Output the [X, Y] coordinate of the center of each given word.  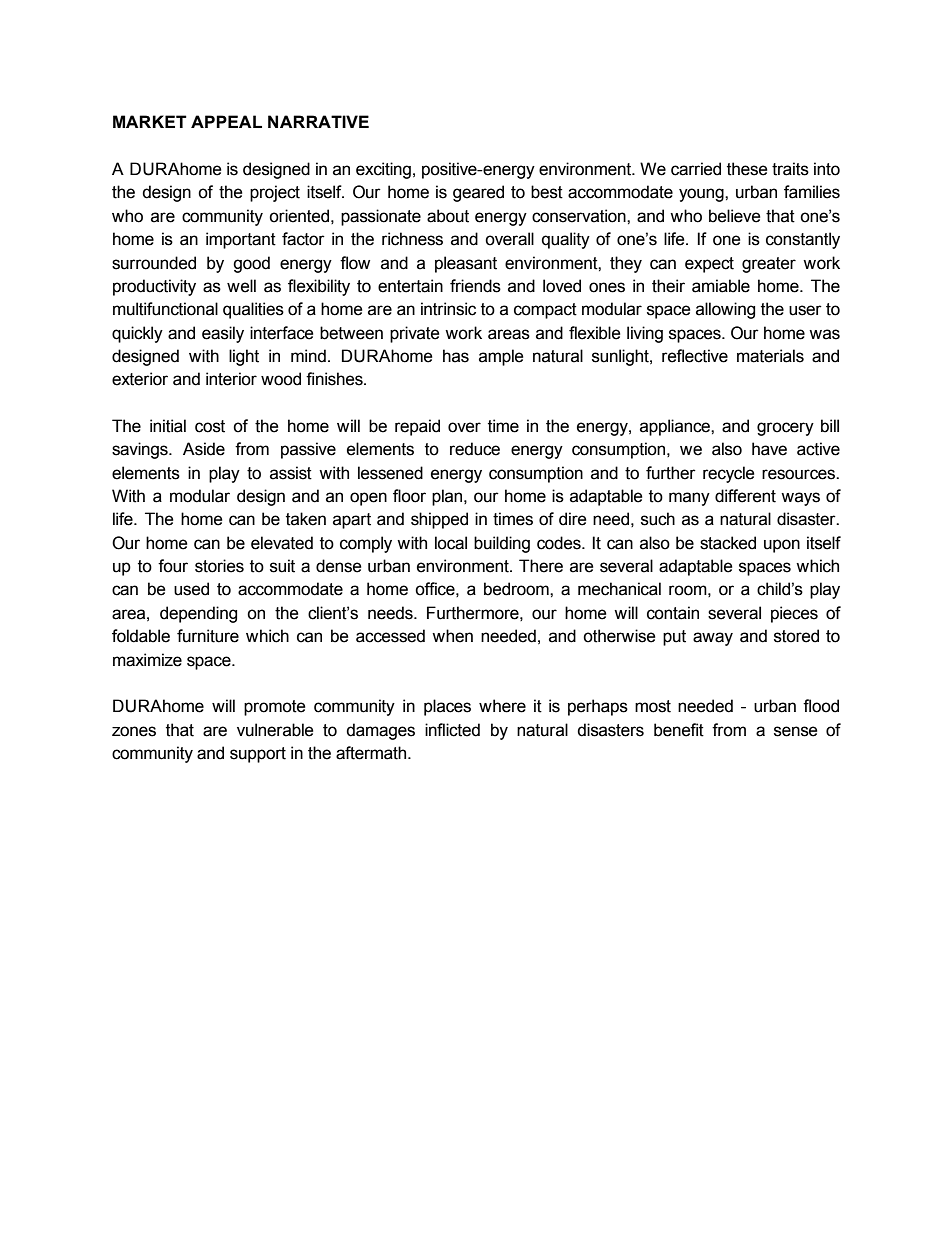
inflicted [452, 730]
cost [210, 426]
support [258, 755]
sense [796, 731]
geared [478, 193]
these [747, 169]
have [769, 449]
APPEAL [226, 121]
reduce [475, 449]
